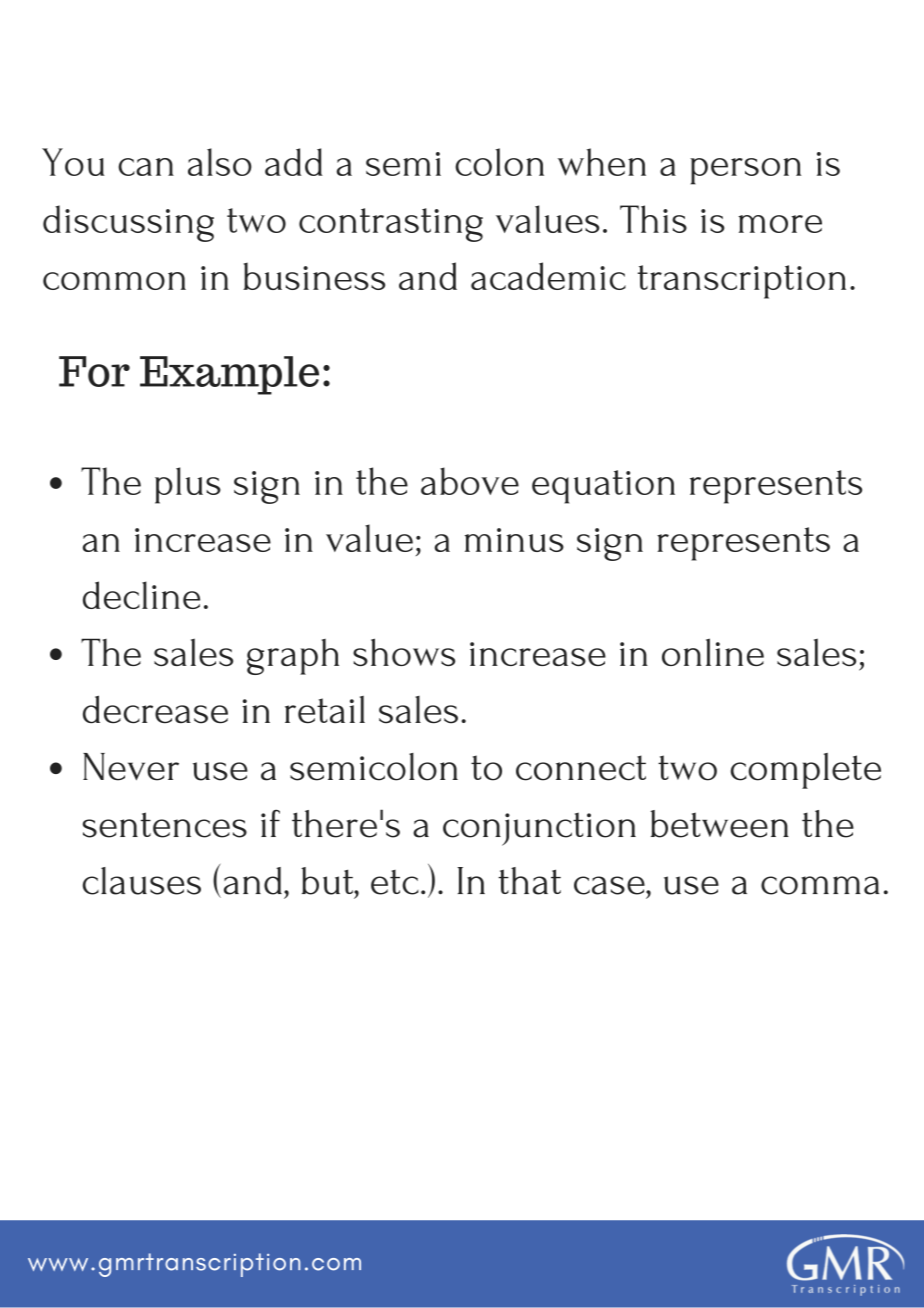 This screenshot has width=924, height=1308. What do you see at coordinates (395, 882) in the screenshot?
I see `etc` at bounding box center [395, 882].
